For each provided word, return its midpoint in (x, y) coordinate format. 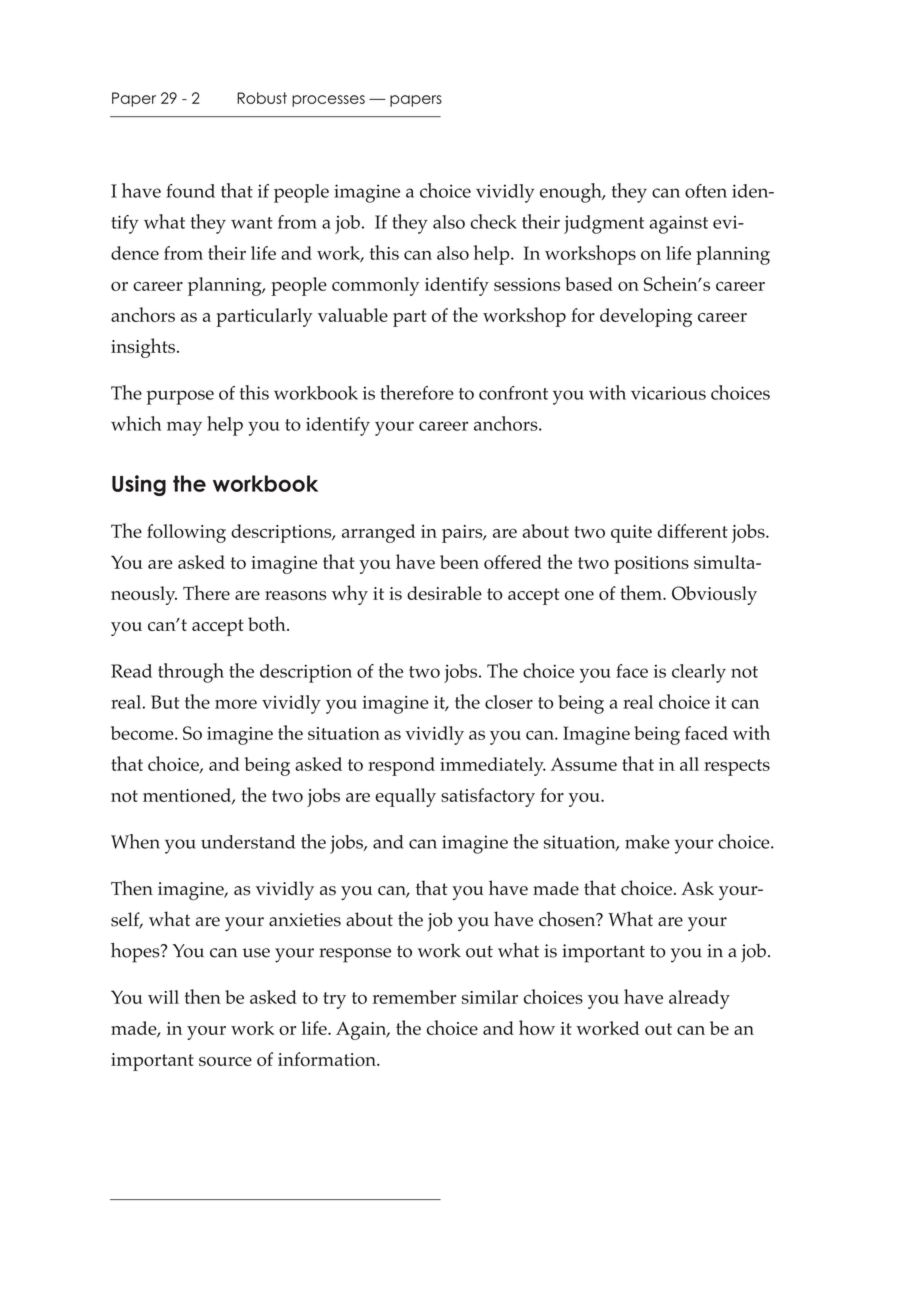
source (225, 1061)
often (706, 191)
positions (651, 565)
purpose (180, 397)
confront (513, 393)
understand (248, 842)
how (537, 1027)
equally (405, 797)
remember (414, 997)
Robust (262, 98)
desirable (444, 593)
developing (646, 317)
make (647, 842)
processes (328, 101)
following (186, 533)
